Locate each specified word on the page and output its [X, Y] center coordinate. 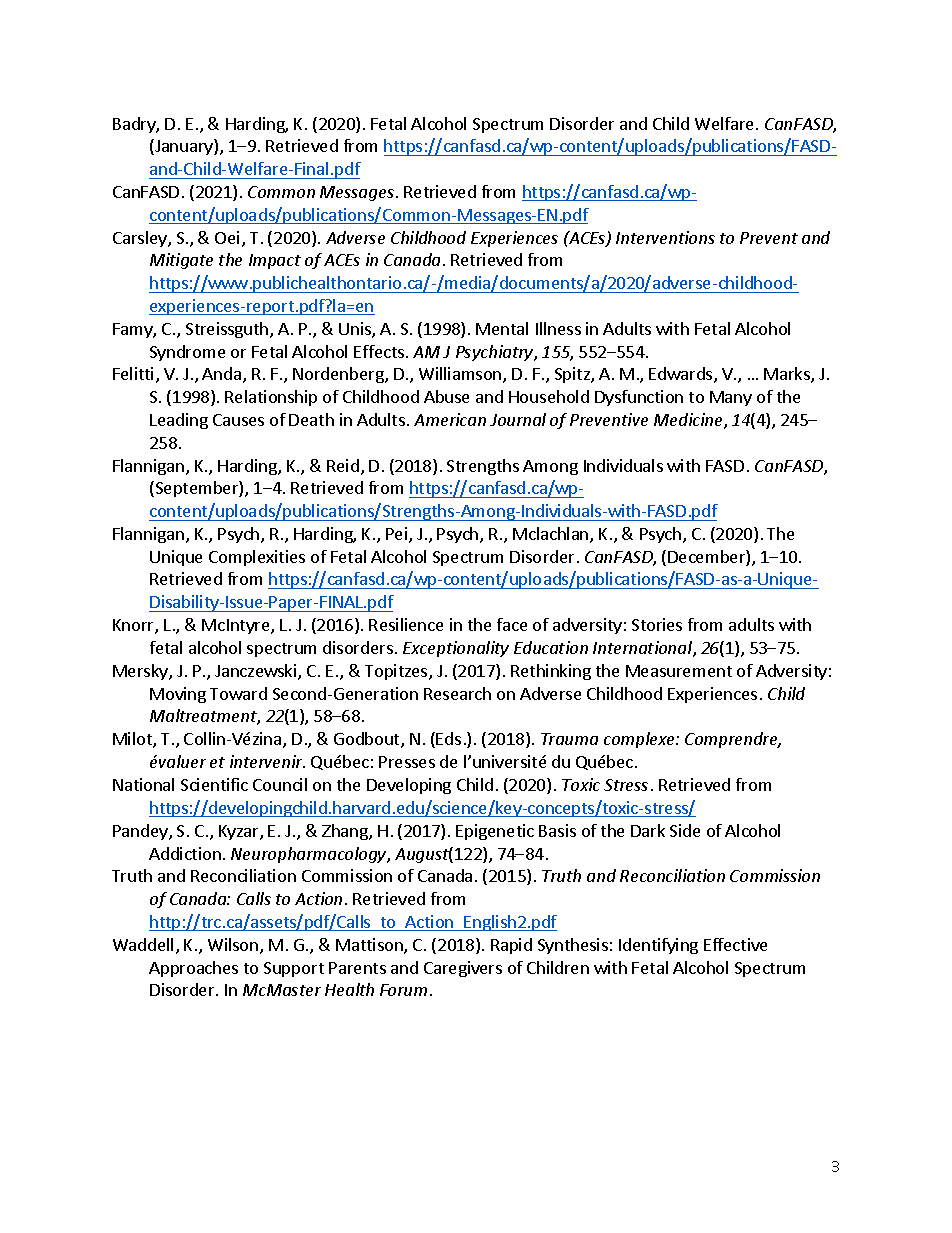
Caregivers [463, 969]
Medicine [689, 421]
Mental [502, 328]
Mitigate [181, 261]
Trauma [569, 739]
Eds [448, 738]
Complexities [257, 558]
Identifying [658, 946]
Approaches [193, 969]
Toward [238, 693]
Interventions [665, 237]
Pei [398, 535]
